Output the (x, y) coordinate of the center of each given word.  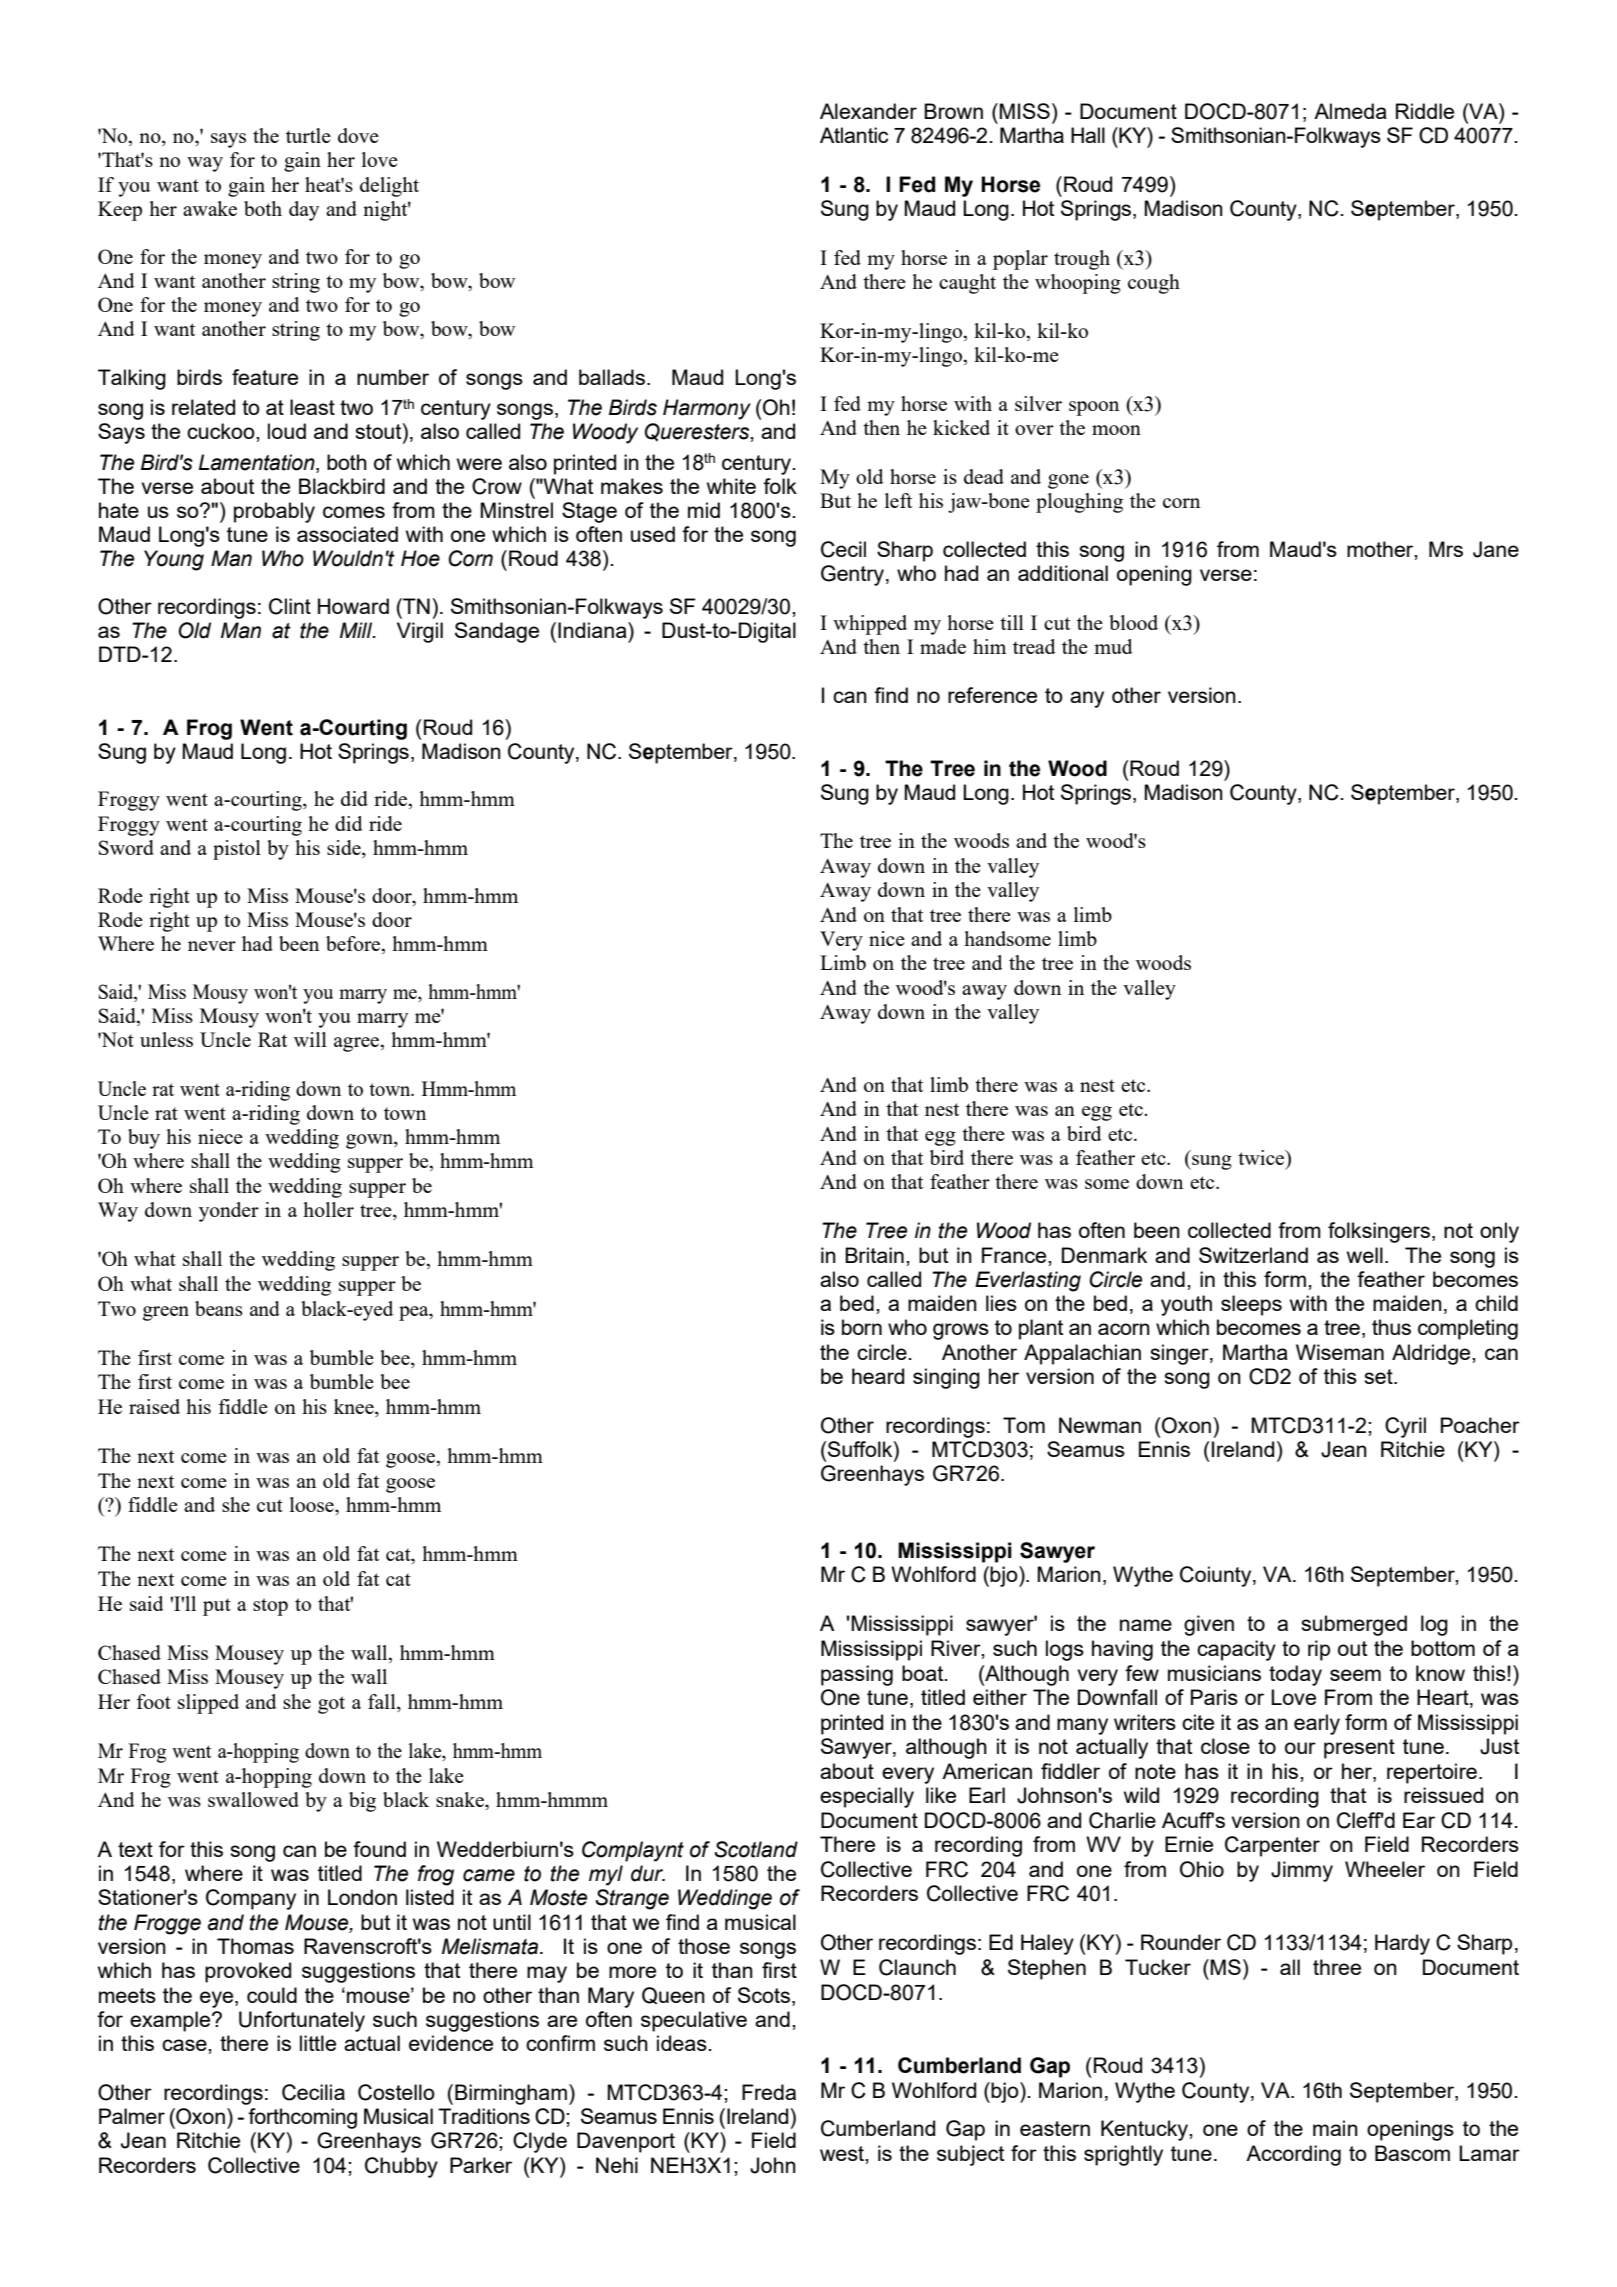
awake (210, 208)
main (1335, 2128)
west (843, 2153)
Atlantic (854, 135)
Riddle (1425, 111)
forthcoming (302, 2118)
